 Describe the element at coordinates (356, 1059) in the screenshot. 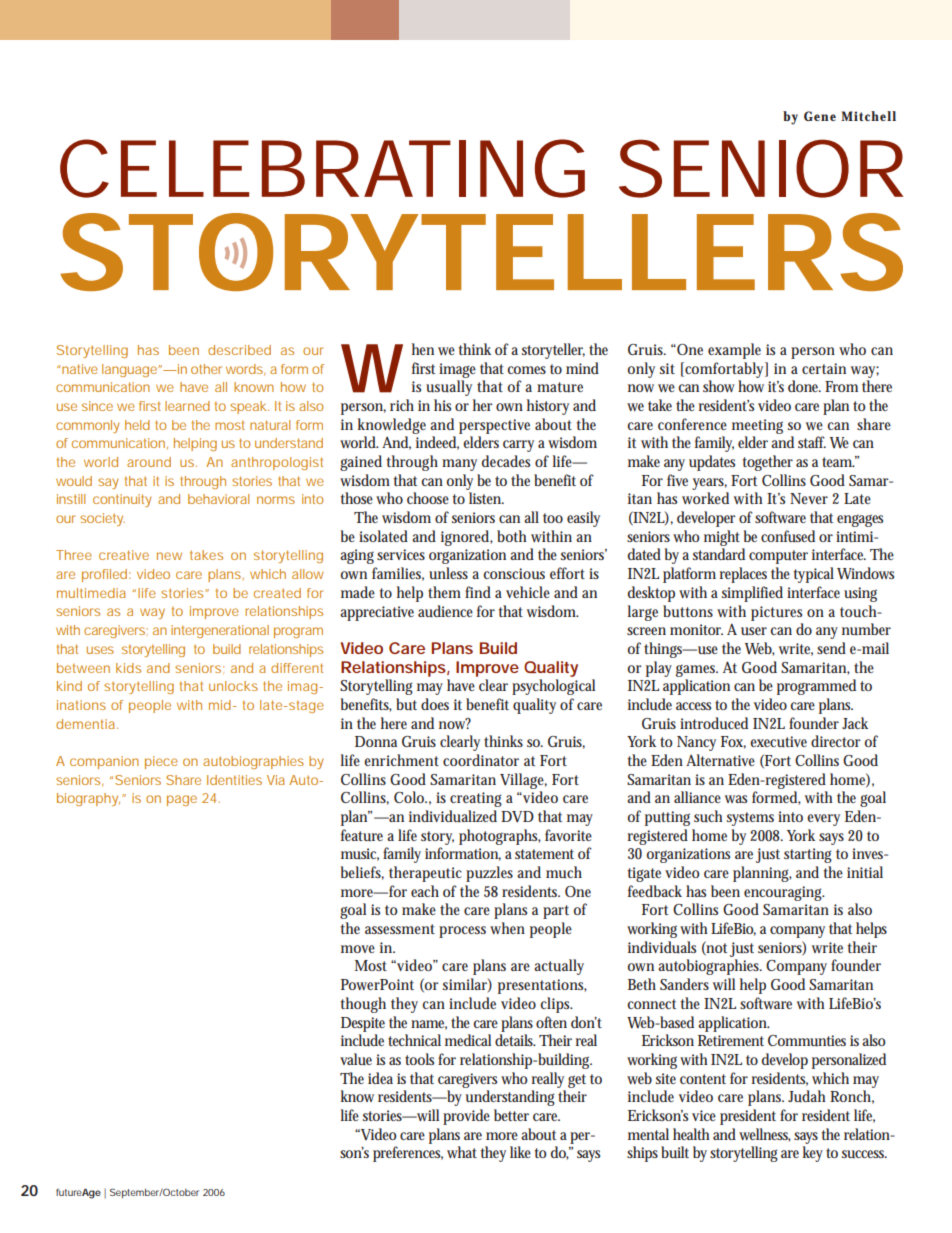

I see `value` at that location.
